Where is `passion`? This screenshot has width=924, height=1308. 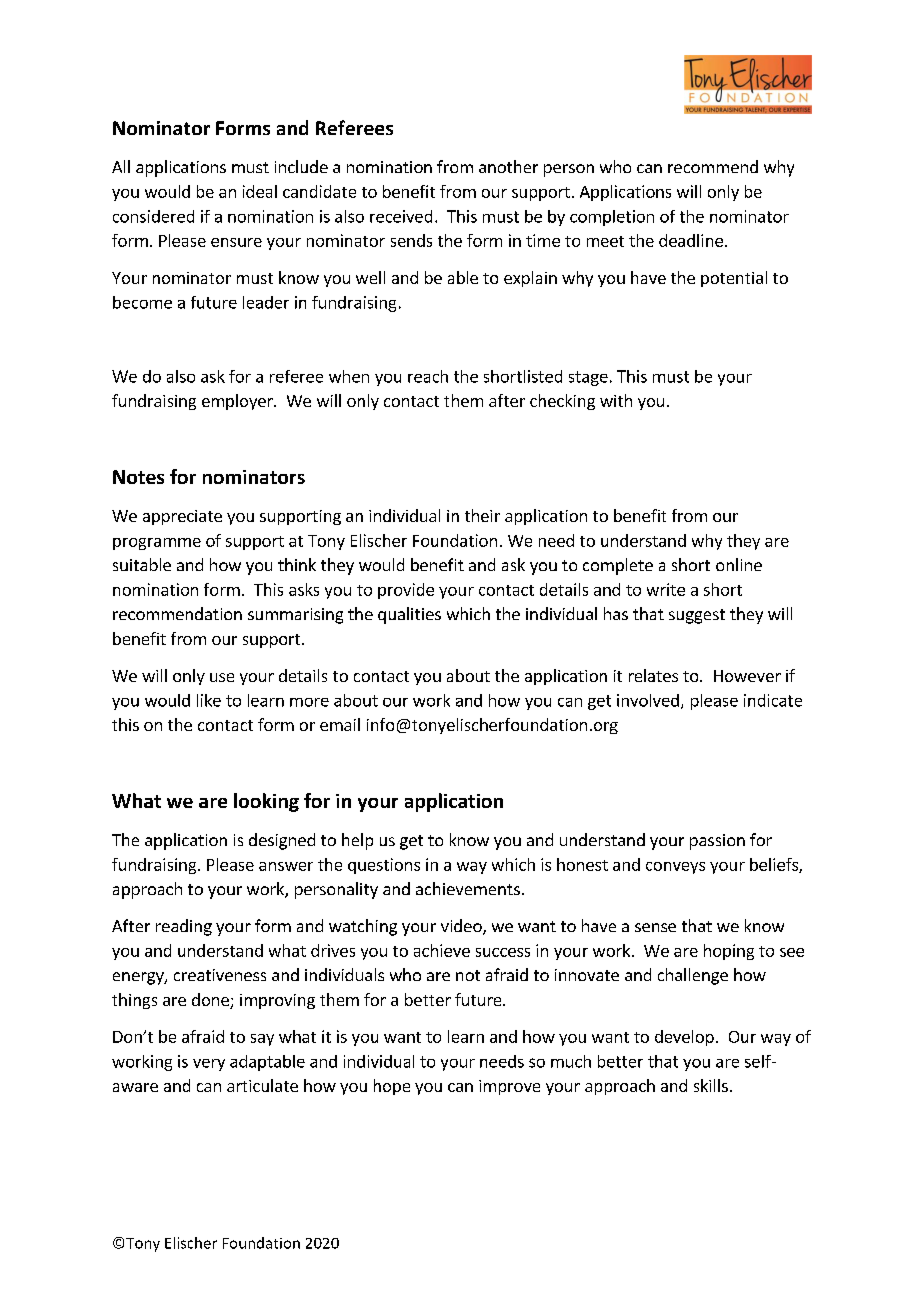
passion is located at coordinates (717, 842).
